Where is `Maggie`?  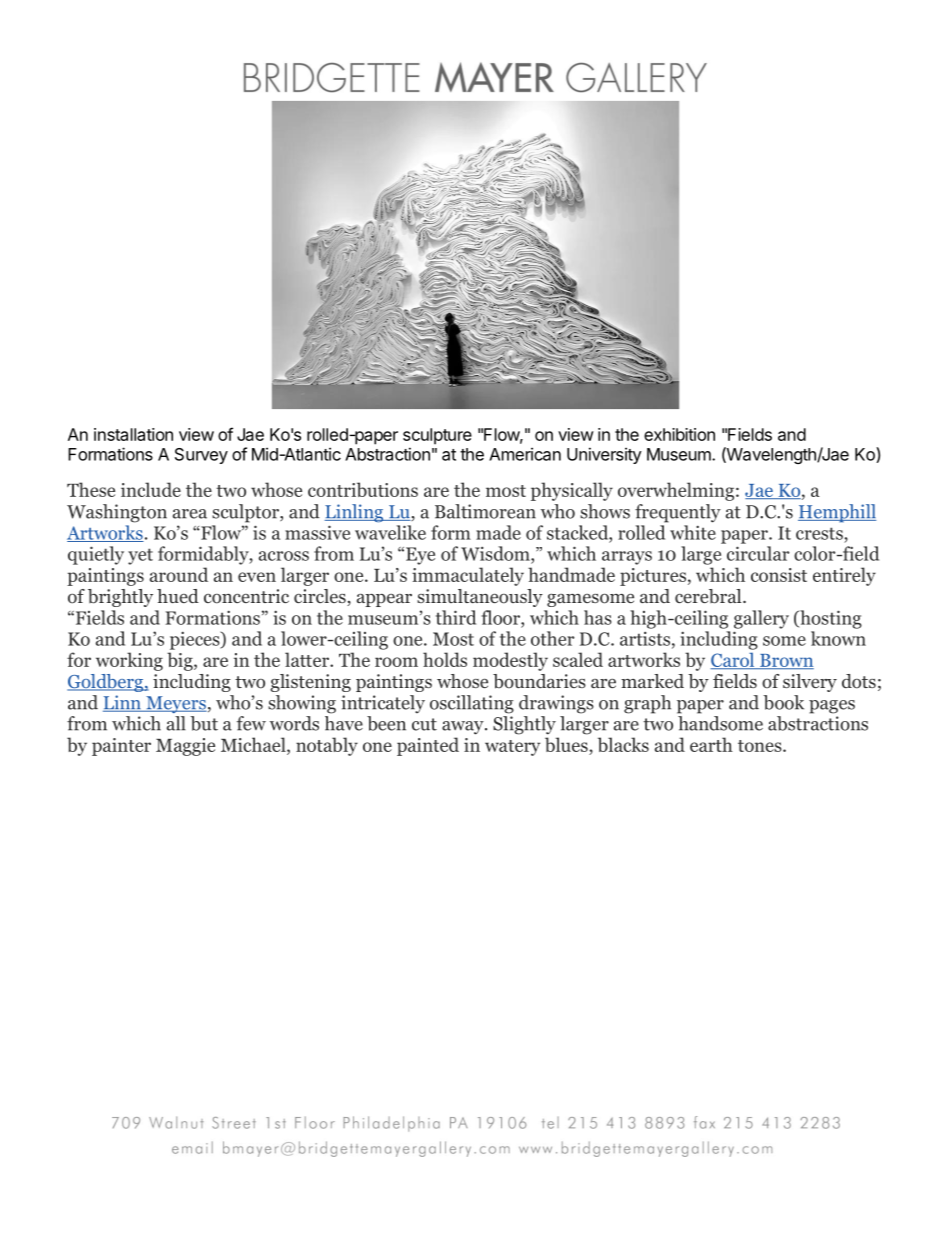
Maggie is located at coordinates (185, 747).
